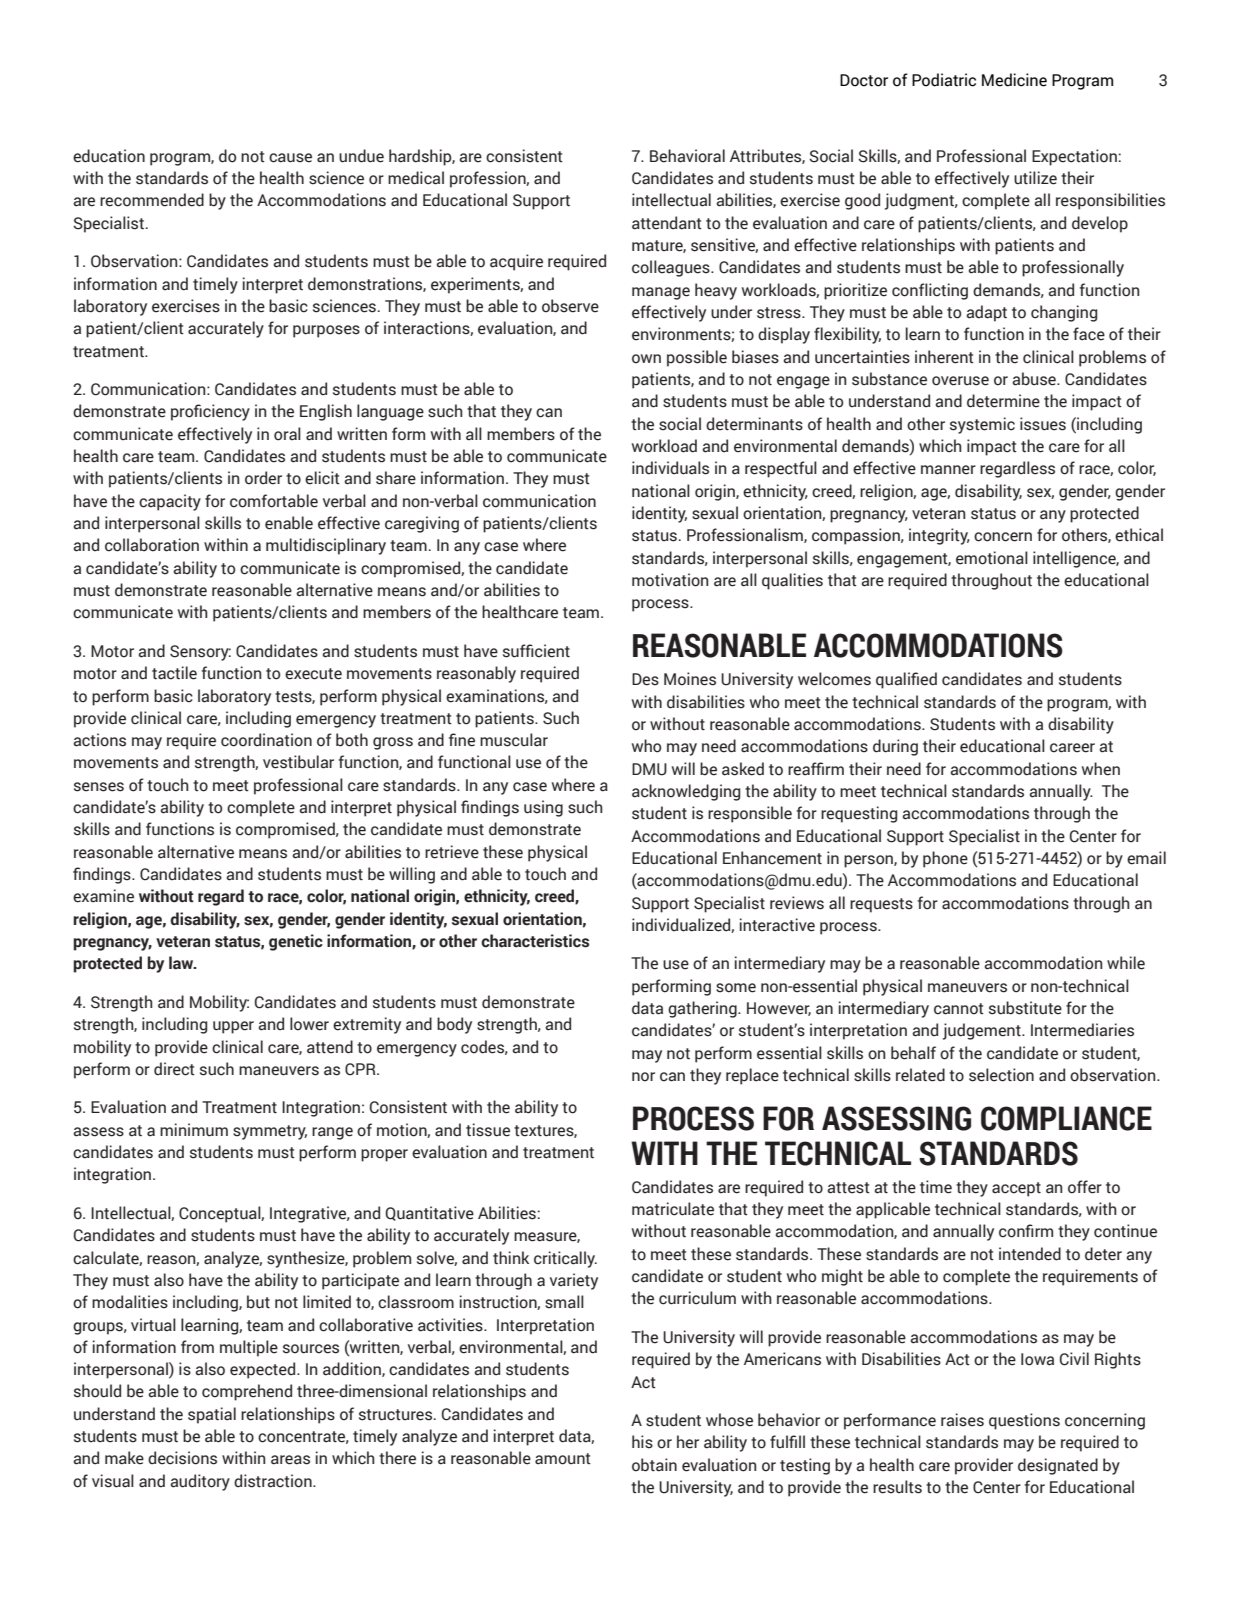  Describe the element at coordinates (642, 1442) in the page. I see `his` at that location.
